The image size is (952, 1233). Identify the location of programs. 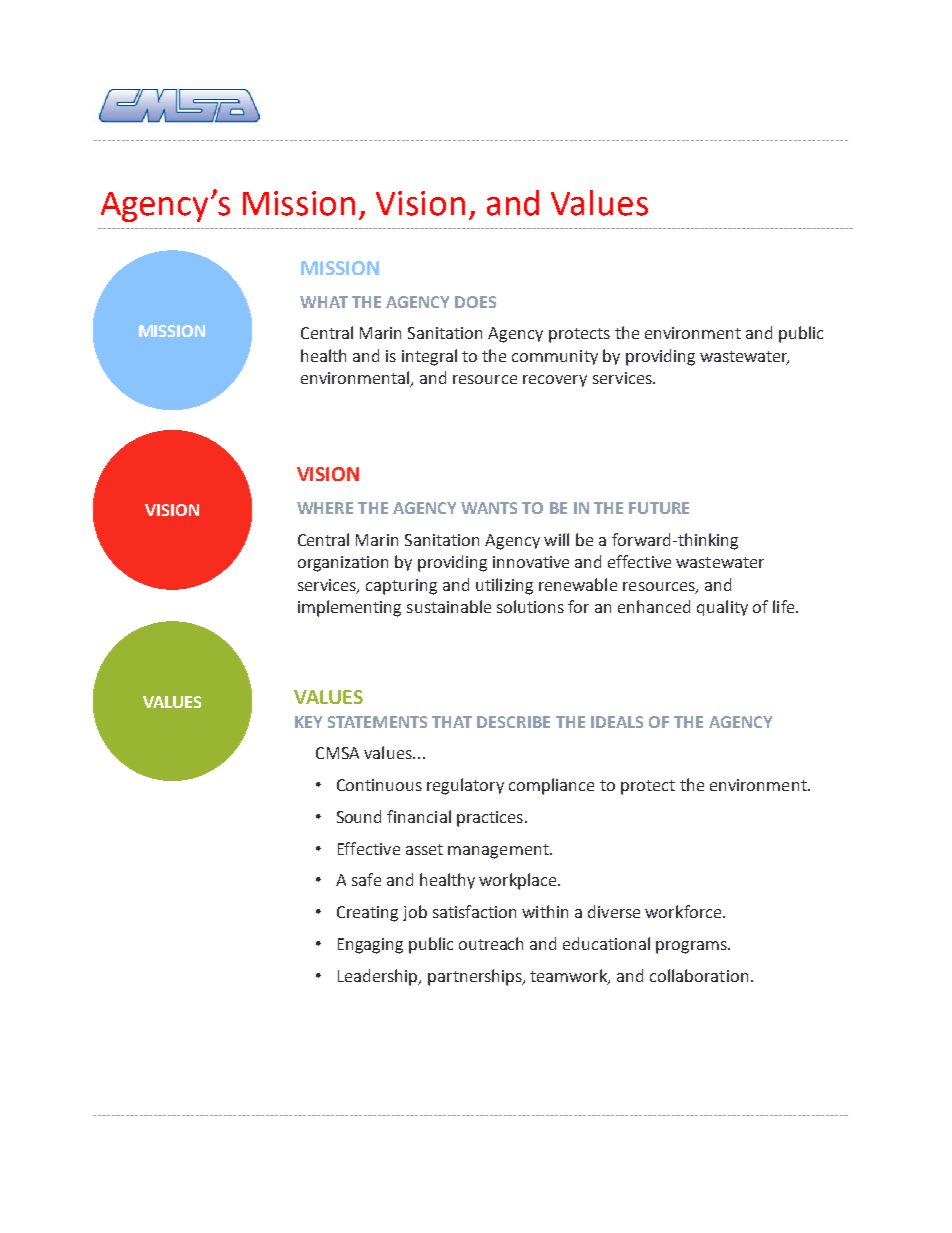
(692, 947).
